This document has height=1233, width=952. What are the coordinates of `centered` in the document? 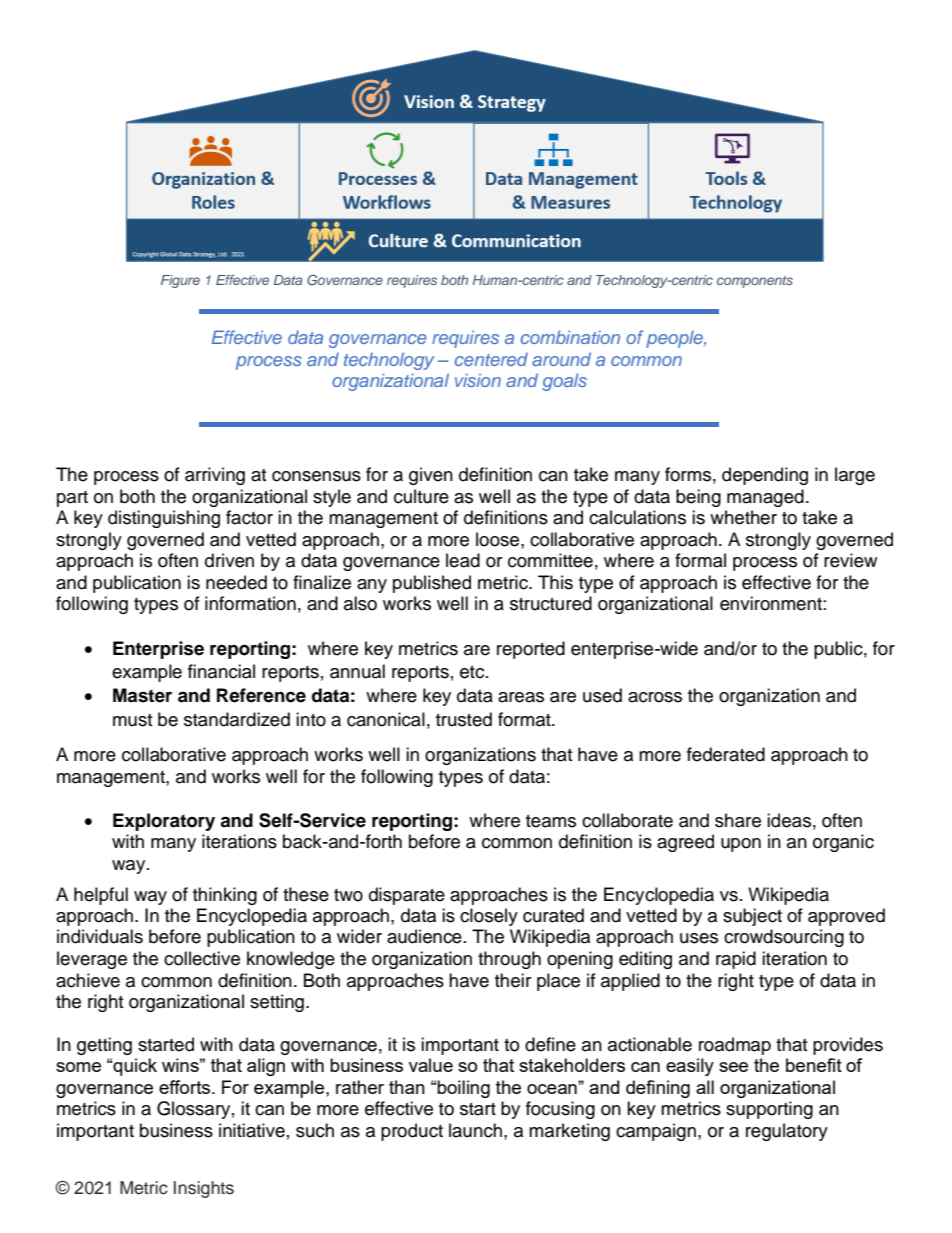 It's located at (491, 359).
